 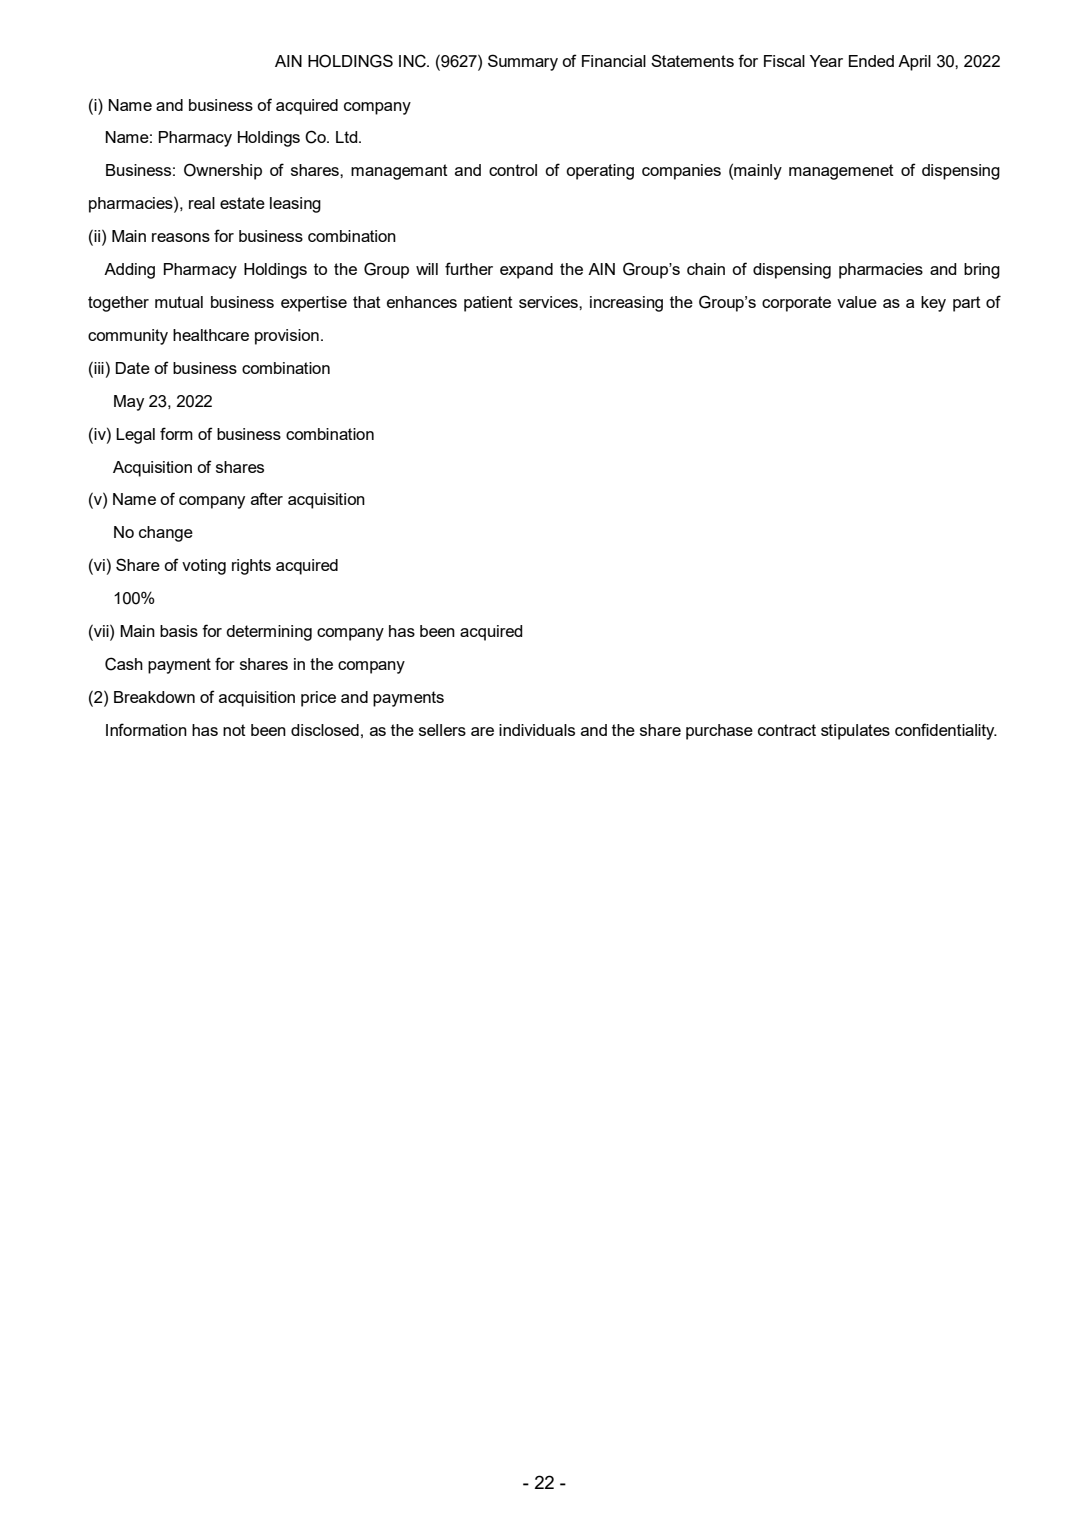 I want to click on Ended, so click(x=871, y=61).
